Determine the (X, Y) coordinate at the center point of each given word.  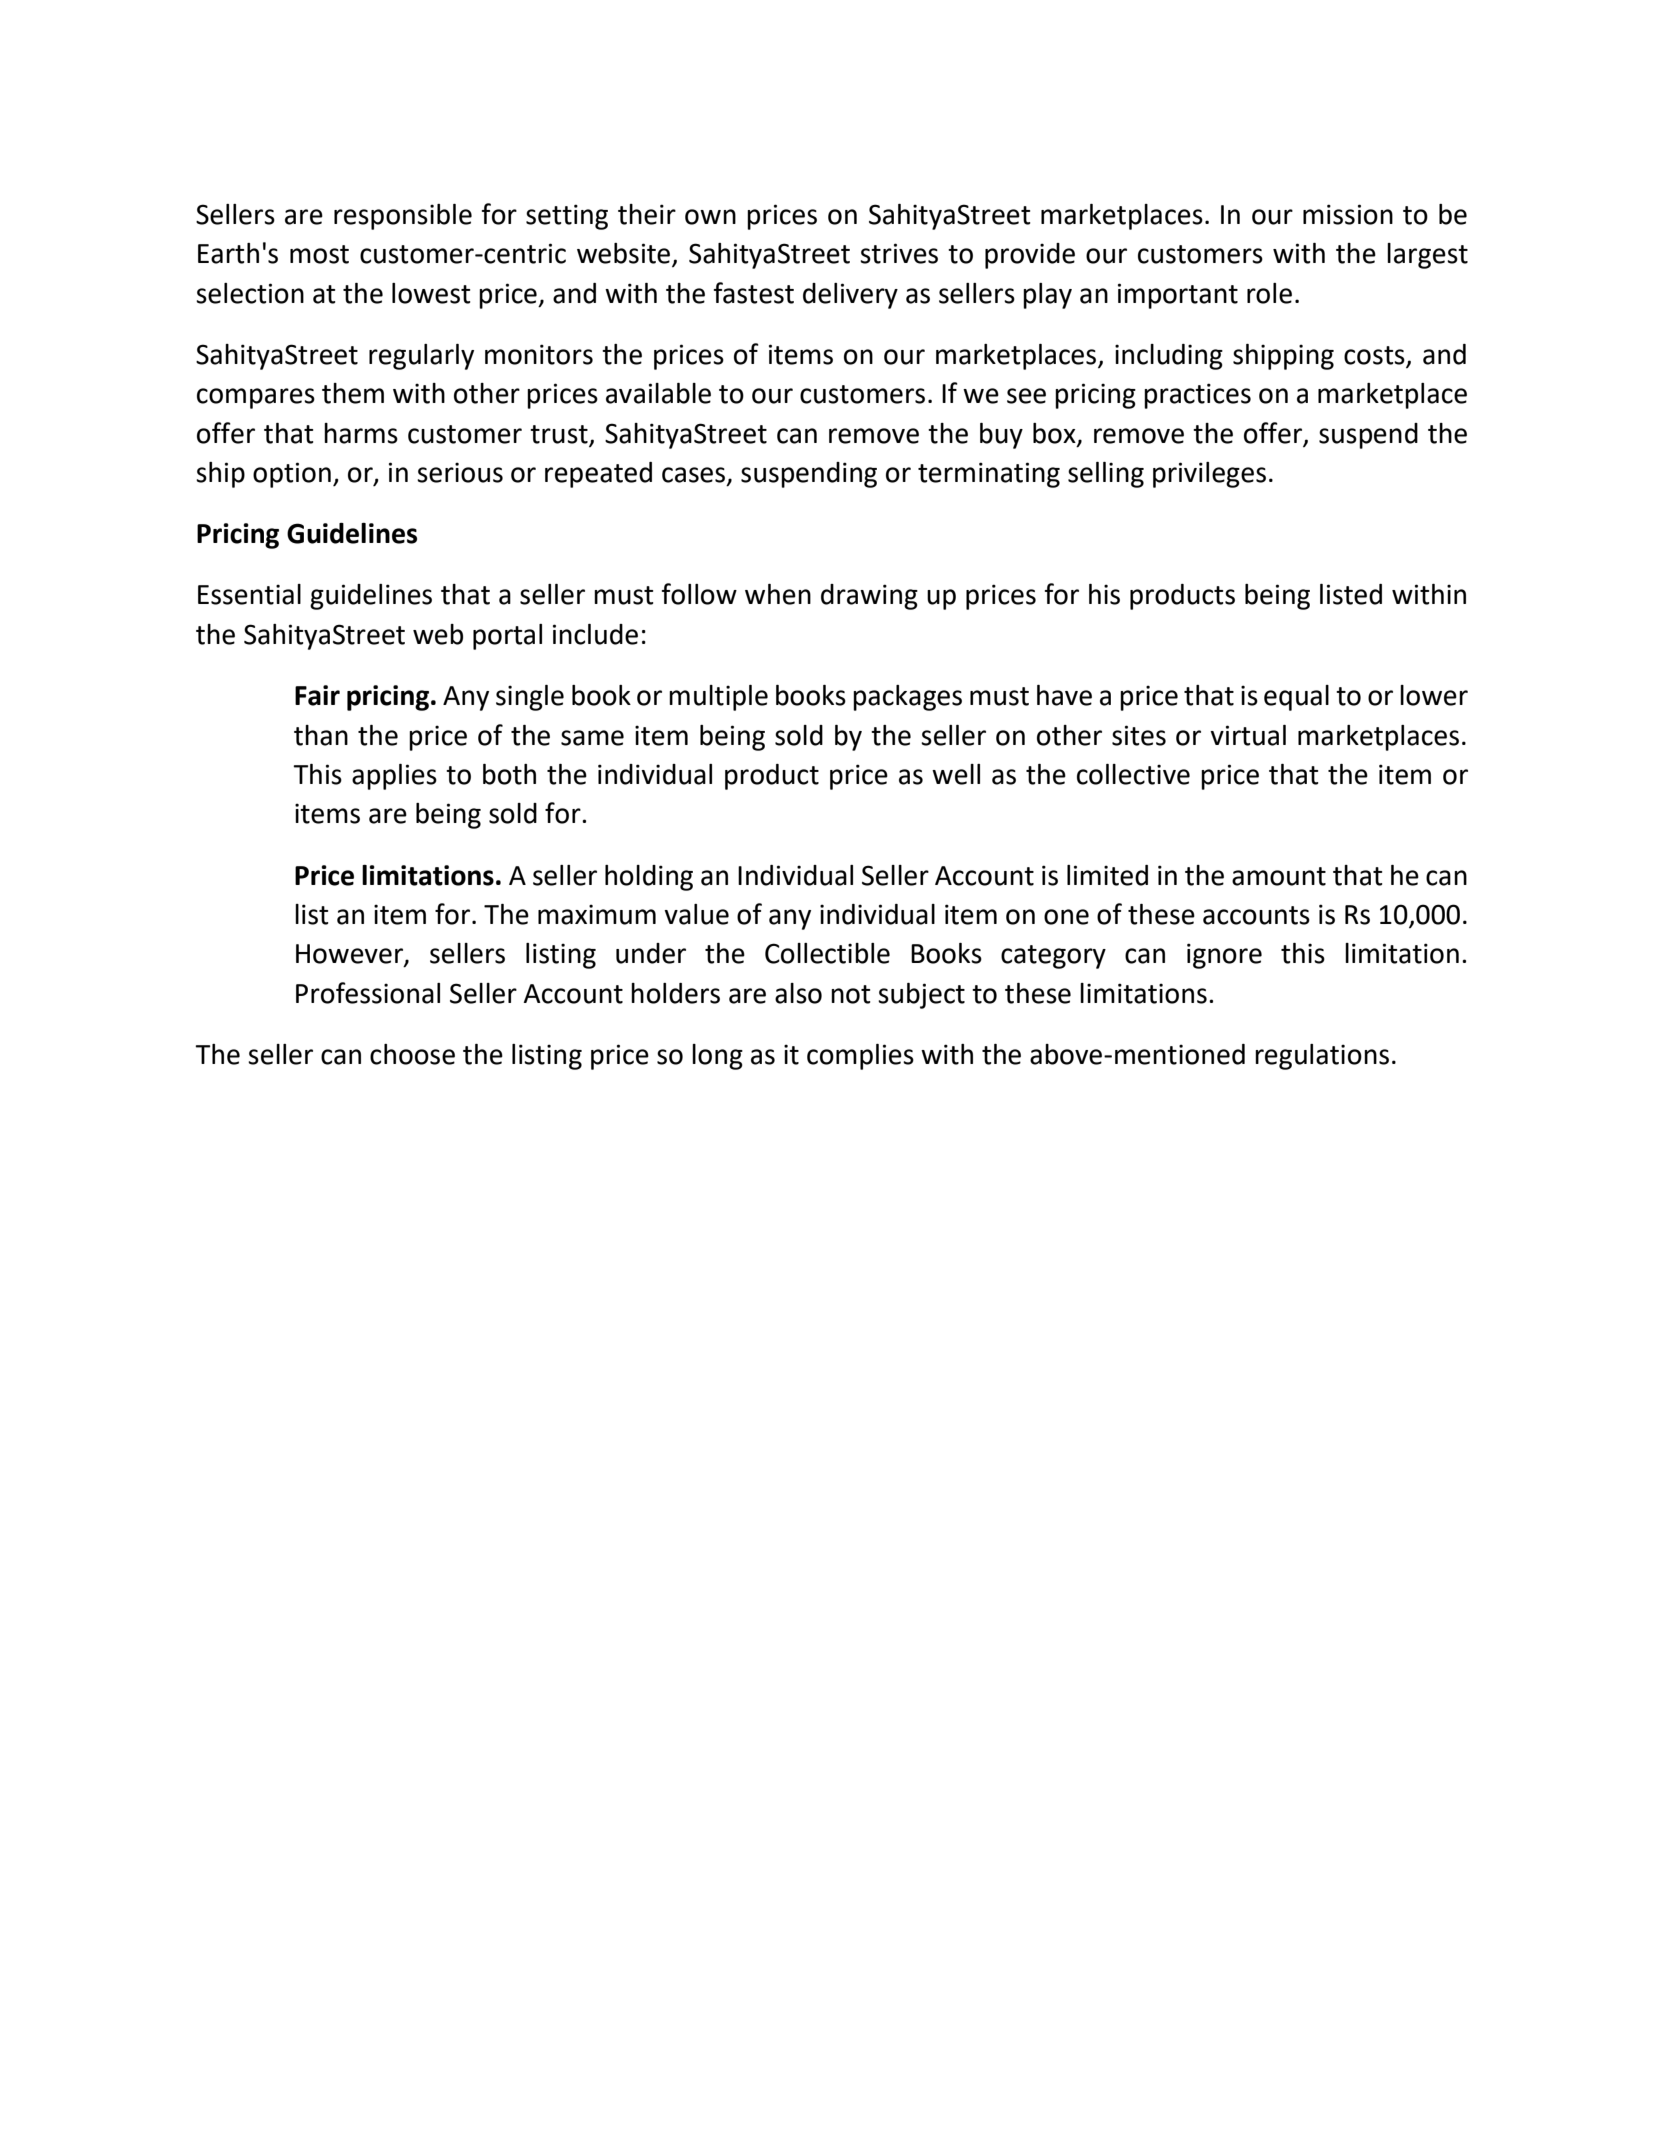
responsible (403, 217)
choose (412, 1054)
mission (1348, 214)
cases (695, 476)
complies (860, 1057)
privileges (1209, 475)
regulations (1322, 1057)
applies (394, 777)
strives (899, 253)
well (956, 774)
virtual (1248, 735)
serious (460, 472)
